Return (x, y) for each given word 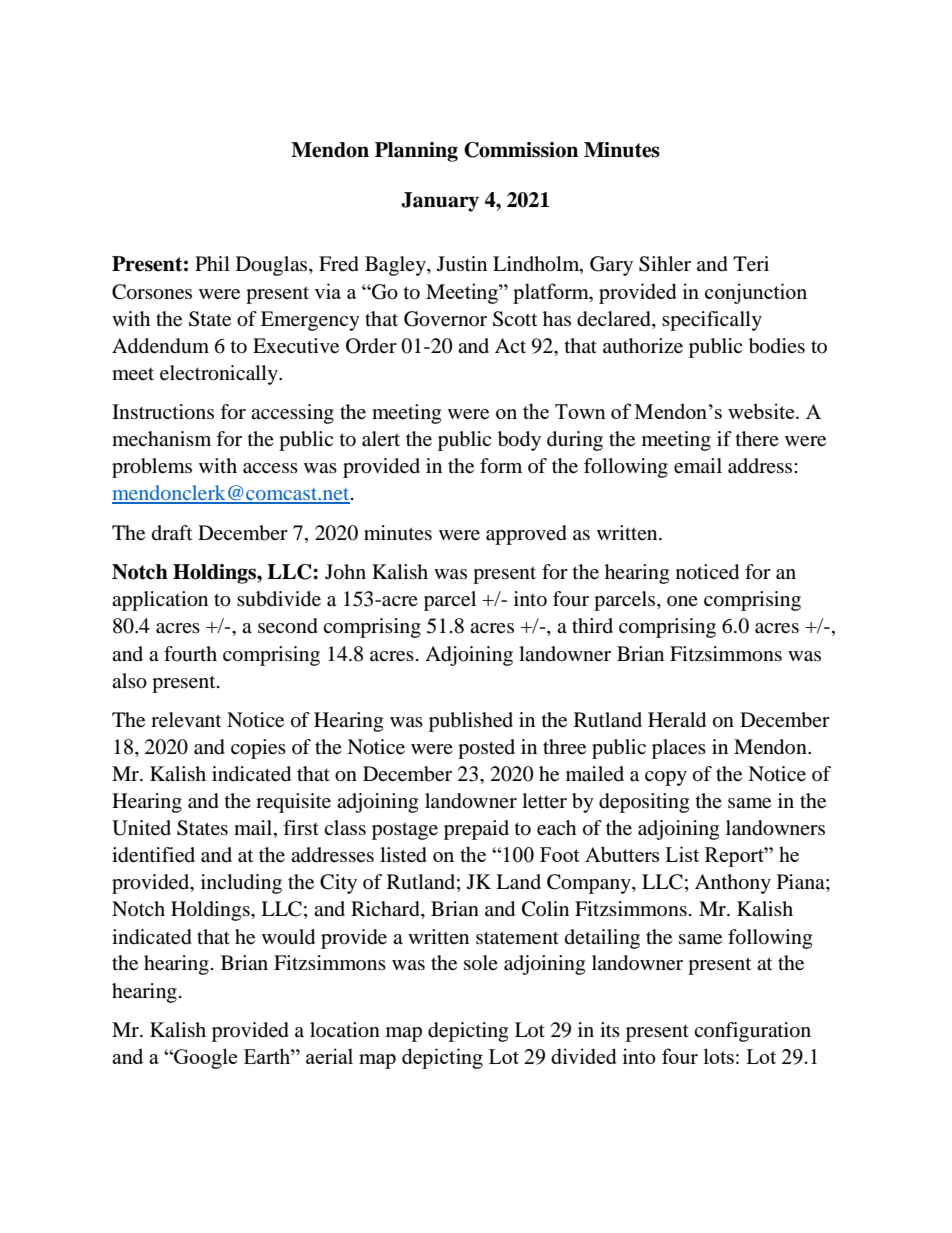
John (345, 572)
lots (719, 1056)
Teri (751, 264)
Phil (212, 263)
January (440, 202)
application (160, 601)
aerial (329, 1056)
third (592, 625)
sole (481, 963)
